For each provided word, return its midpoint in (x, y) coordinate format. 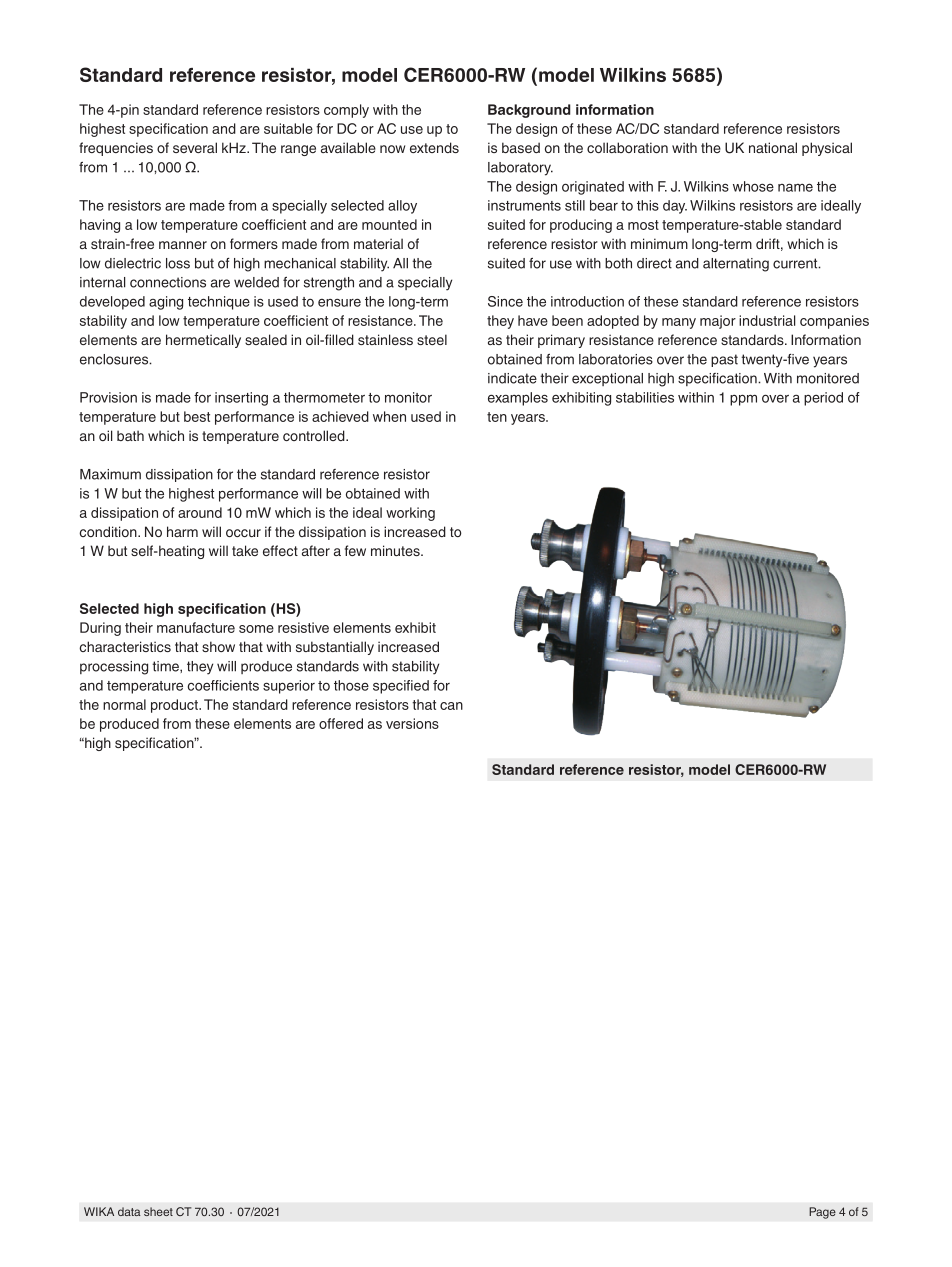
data (129, 1211)
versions (412, 723)
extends (434, 147)
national (773, 147)
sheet (158, 1211)
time (166, 666)
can (451, 706)
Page (822, 1213)
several (195, 147)
